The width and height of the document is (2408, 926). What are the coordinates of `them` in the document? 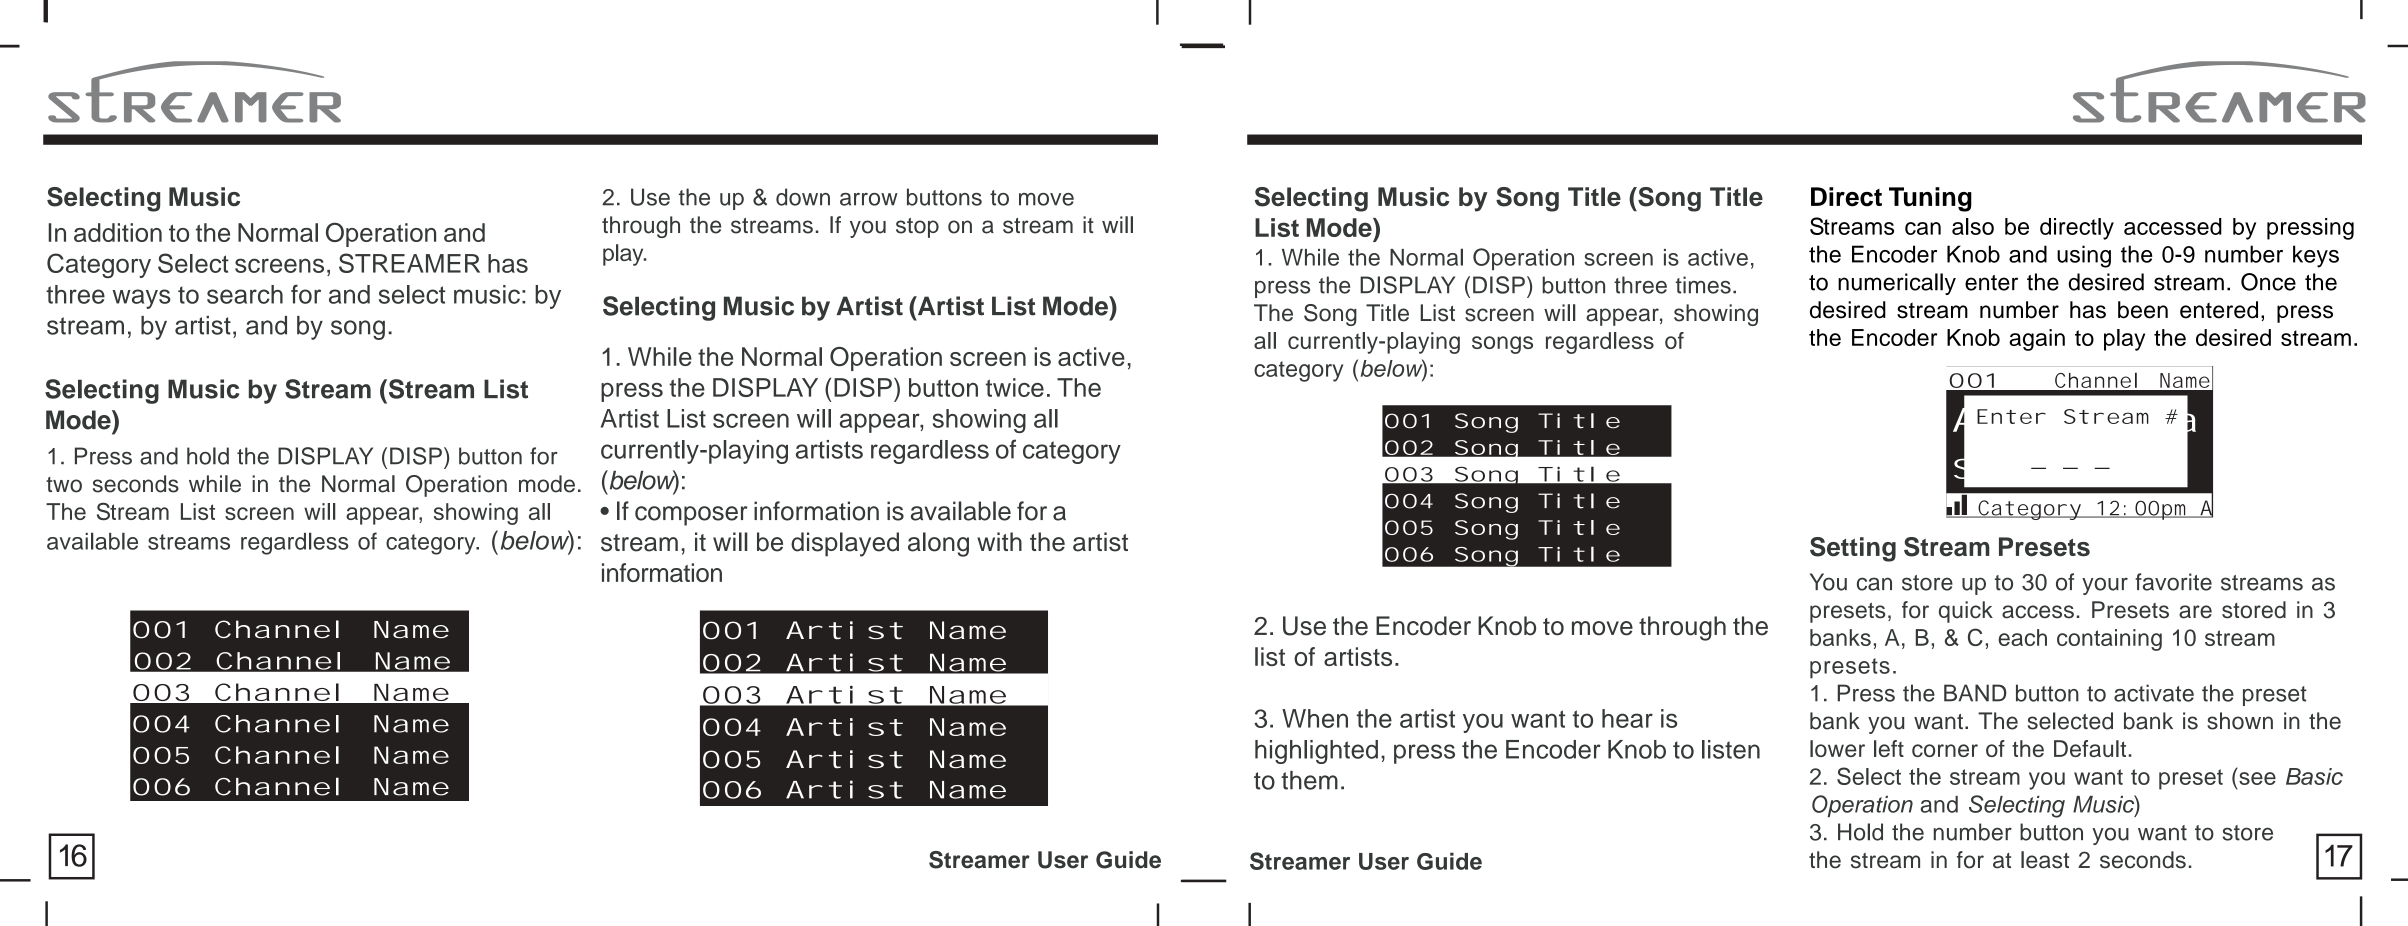 It's located at (1309, 780).
